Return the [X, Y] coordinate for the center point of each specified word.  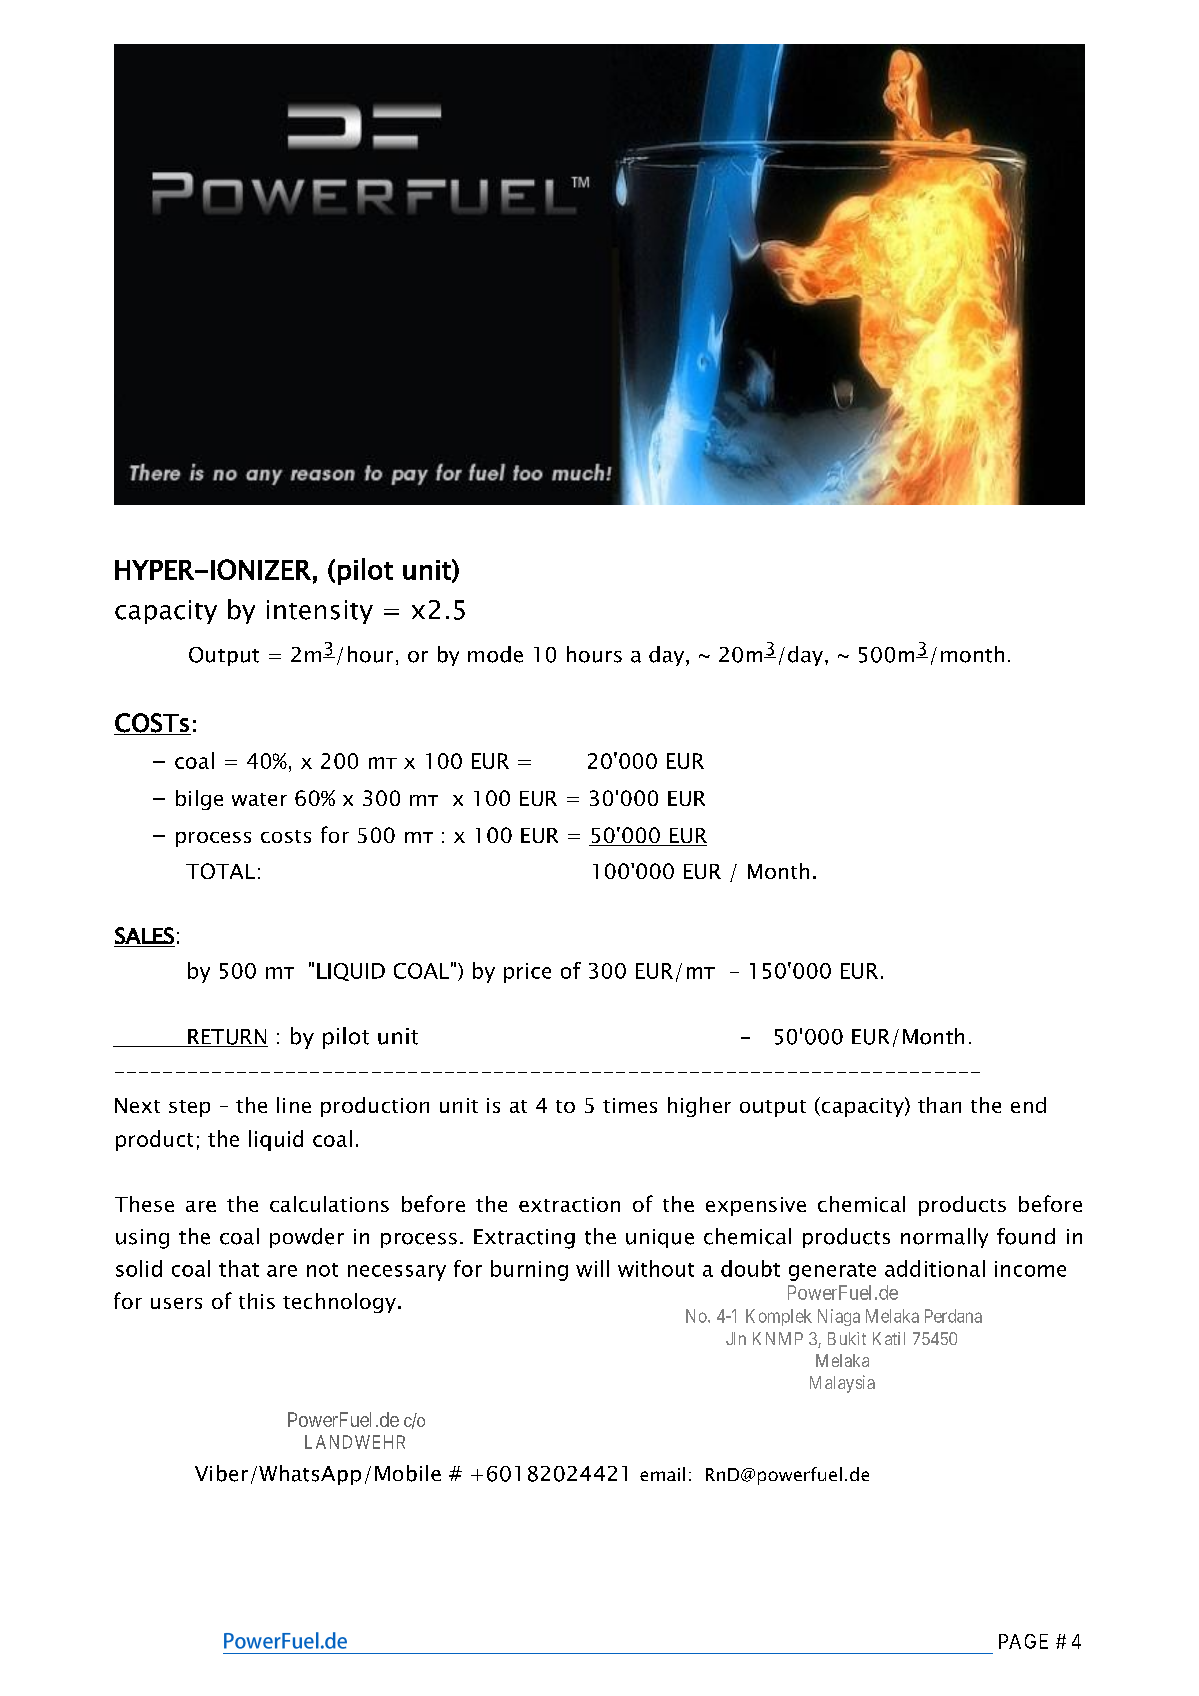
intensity [320, 612]
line [294, 1105]
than [939, 1105]
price [527, 973]
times [630, 1105]
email [662, 1474]
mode [495, 654]
